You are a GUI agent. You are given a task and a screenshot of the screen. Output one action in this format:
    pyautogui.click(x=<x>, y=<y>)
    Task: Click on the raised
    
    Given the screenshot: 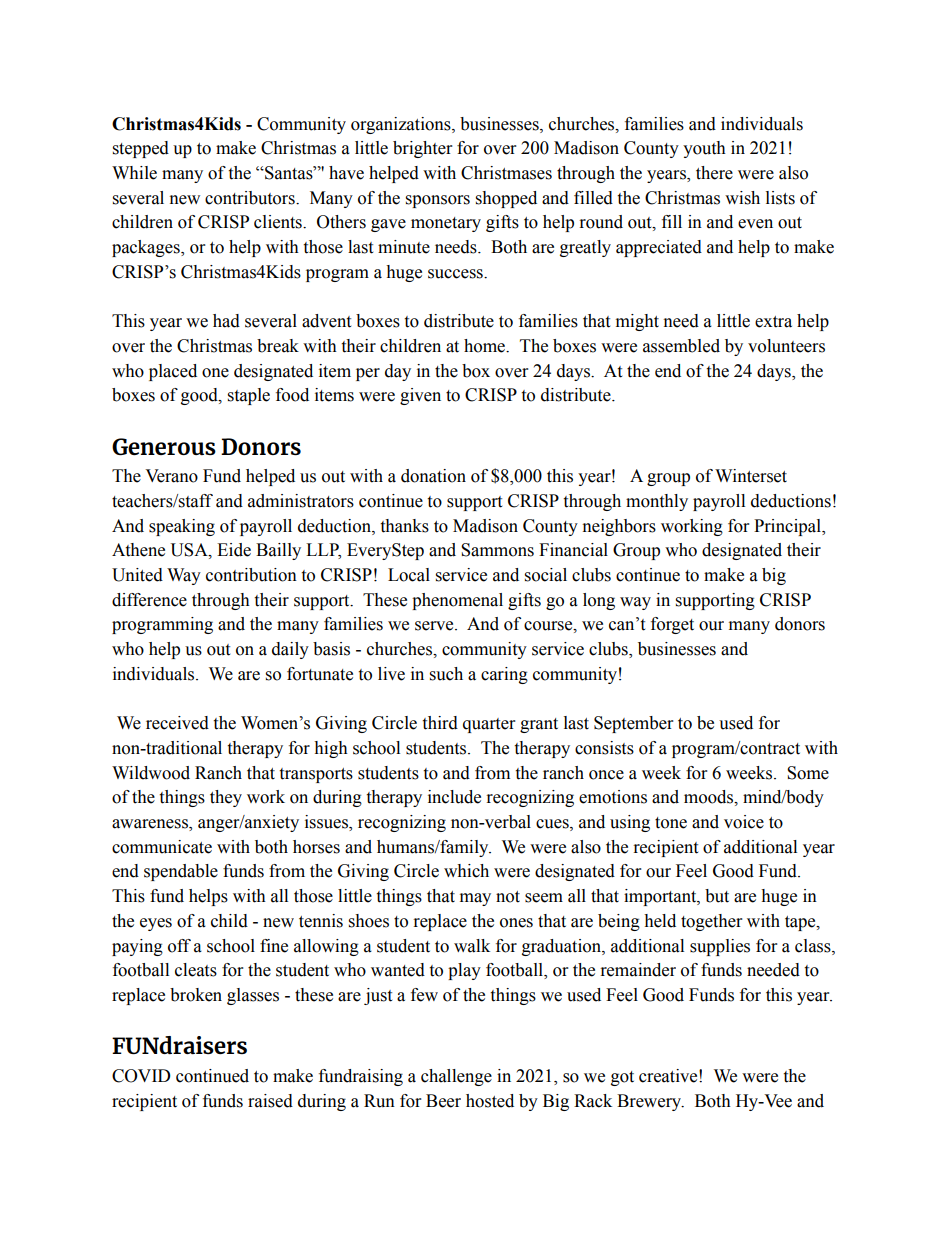 What is the action you would take?
    pyautogui.click(x=270, y=1101)
